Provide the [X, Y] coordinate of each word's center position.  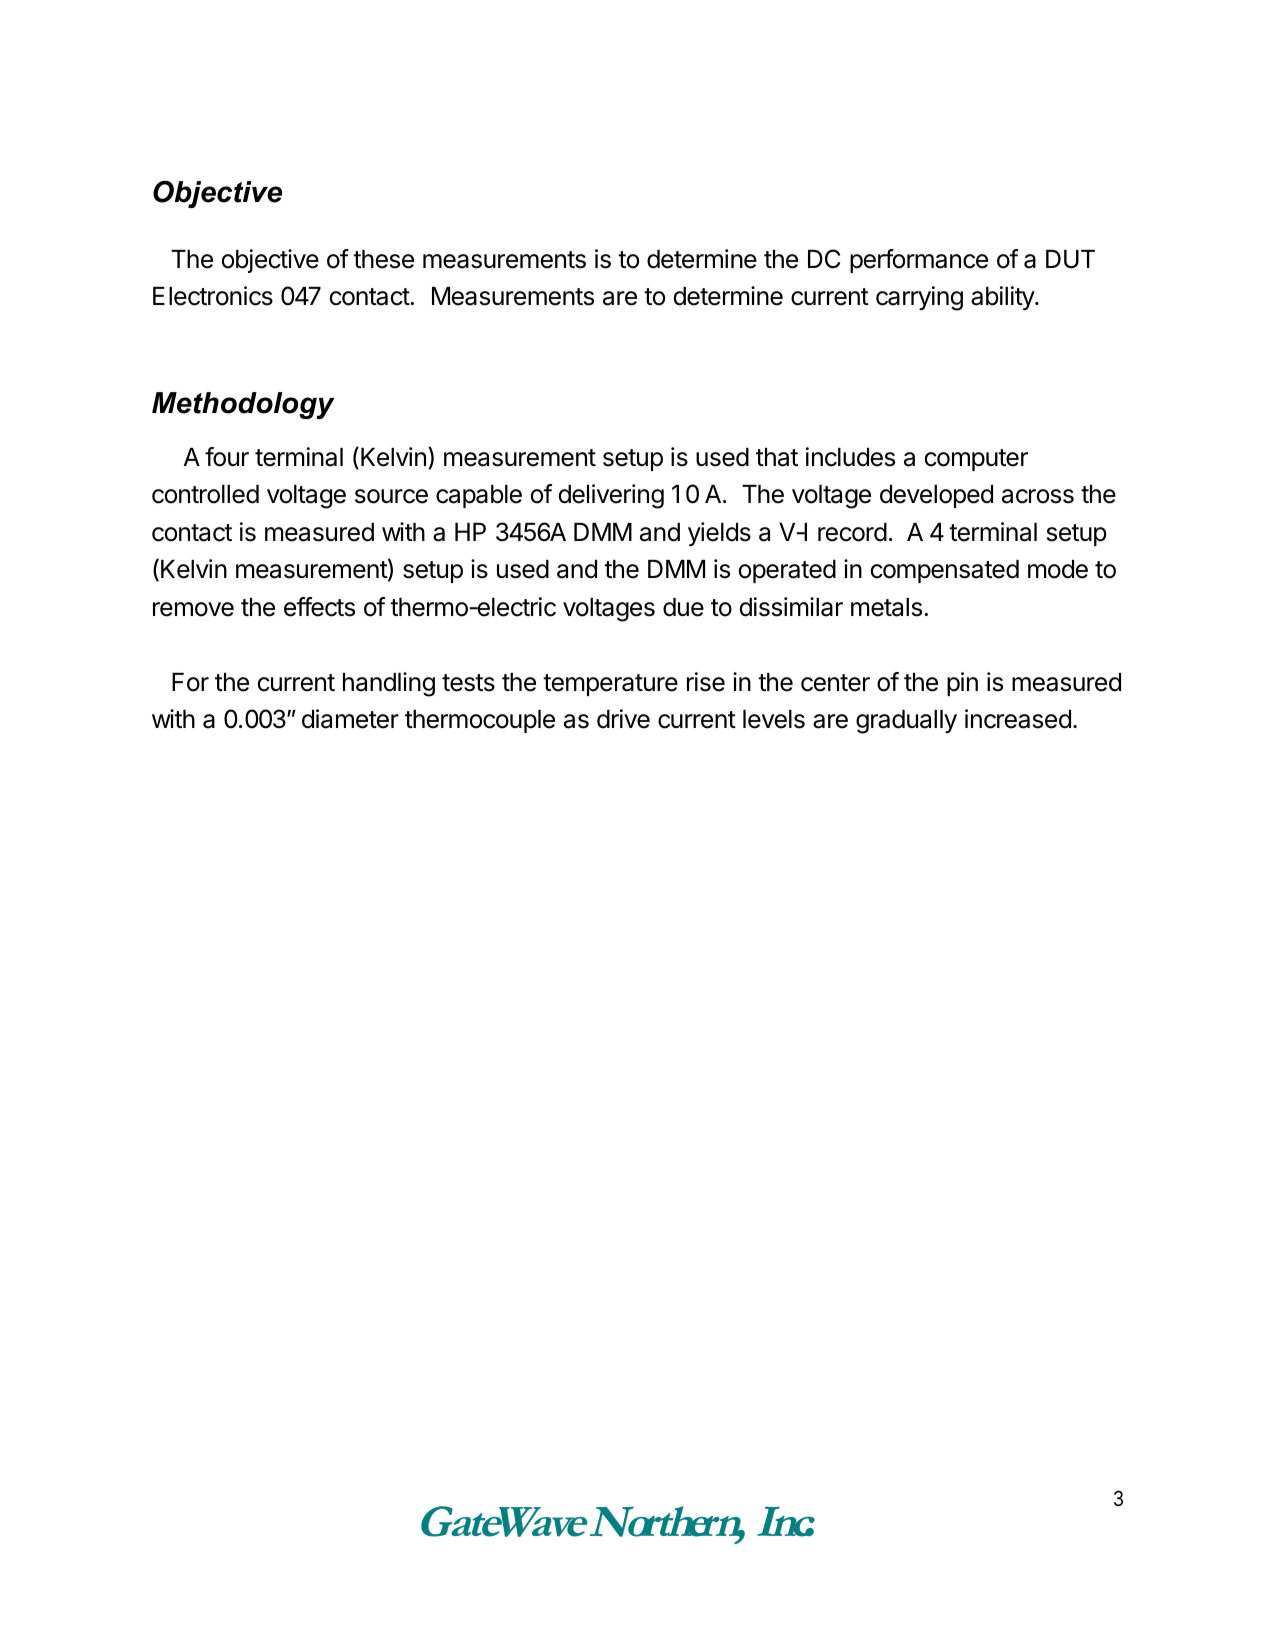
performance [919, 261]
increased [1018, 719]
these [383, 259]
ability [1003, 298]
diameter [350, 719]
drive [623, 719]
